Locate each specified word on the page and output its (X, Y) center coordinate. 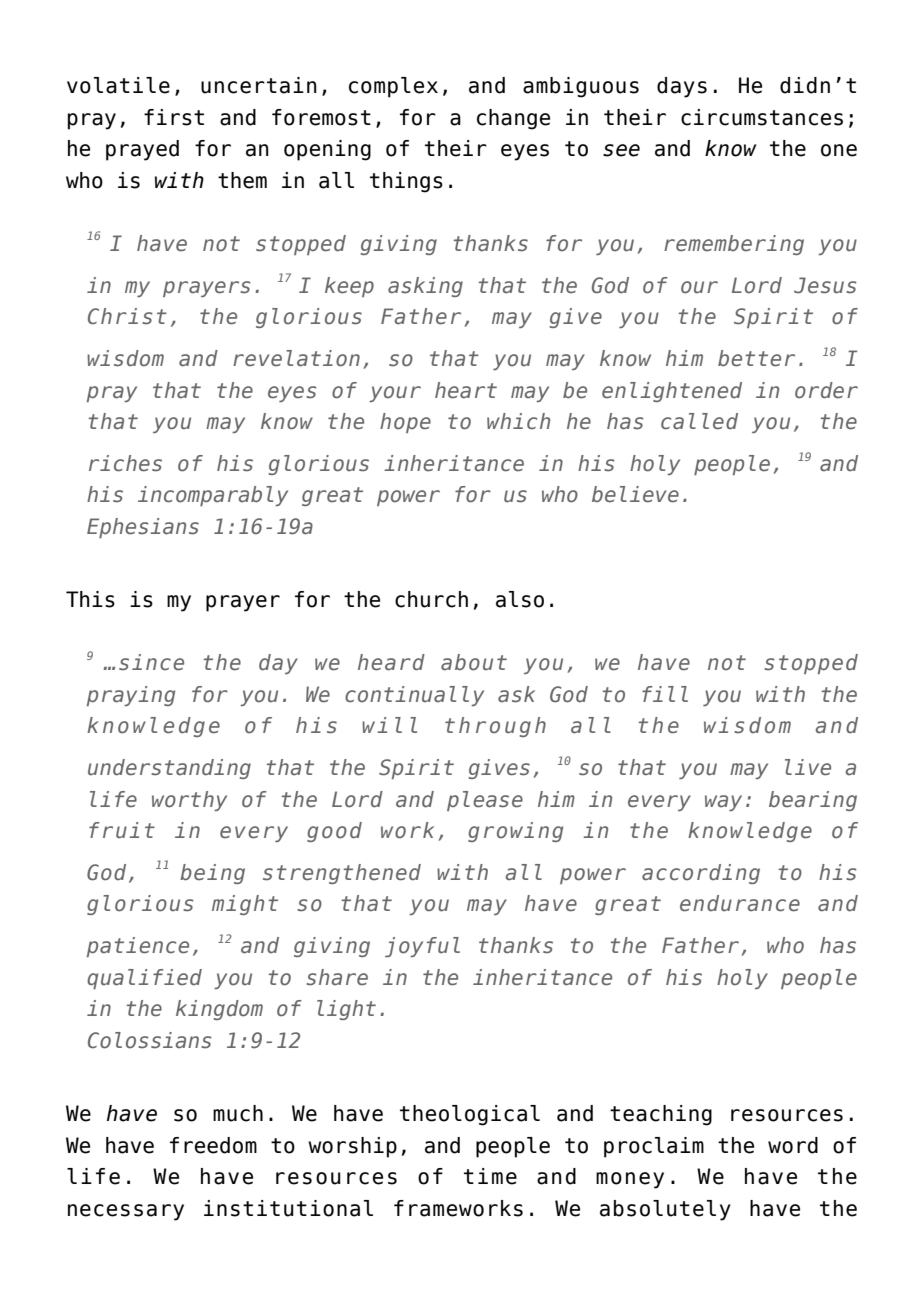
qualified (144, 979)
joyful (422, 947)
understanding (169, 769)
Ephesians (143, 528)
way (723, 803)
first (174, 117)
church (431, 599)
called (699, 421)
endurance (740, 903)
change (513, 119)
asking (425, 287)
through (495, 727)
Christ (127, 316)
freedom (213, 1145)
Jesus (825, 285)
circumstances (762, 117)
